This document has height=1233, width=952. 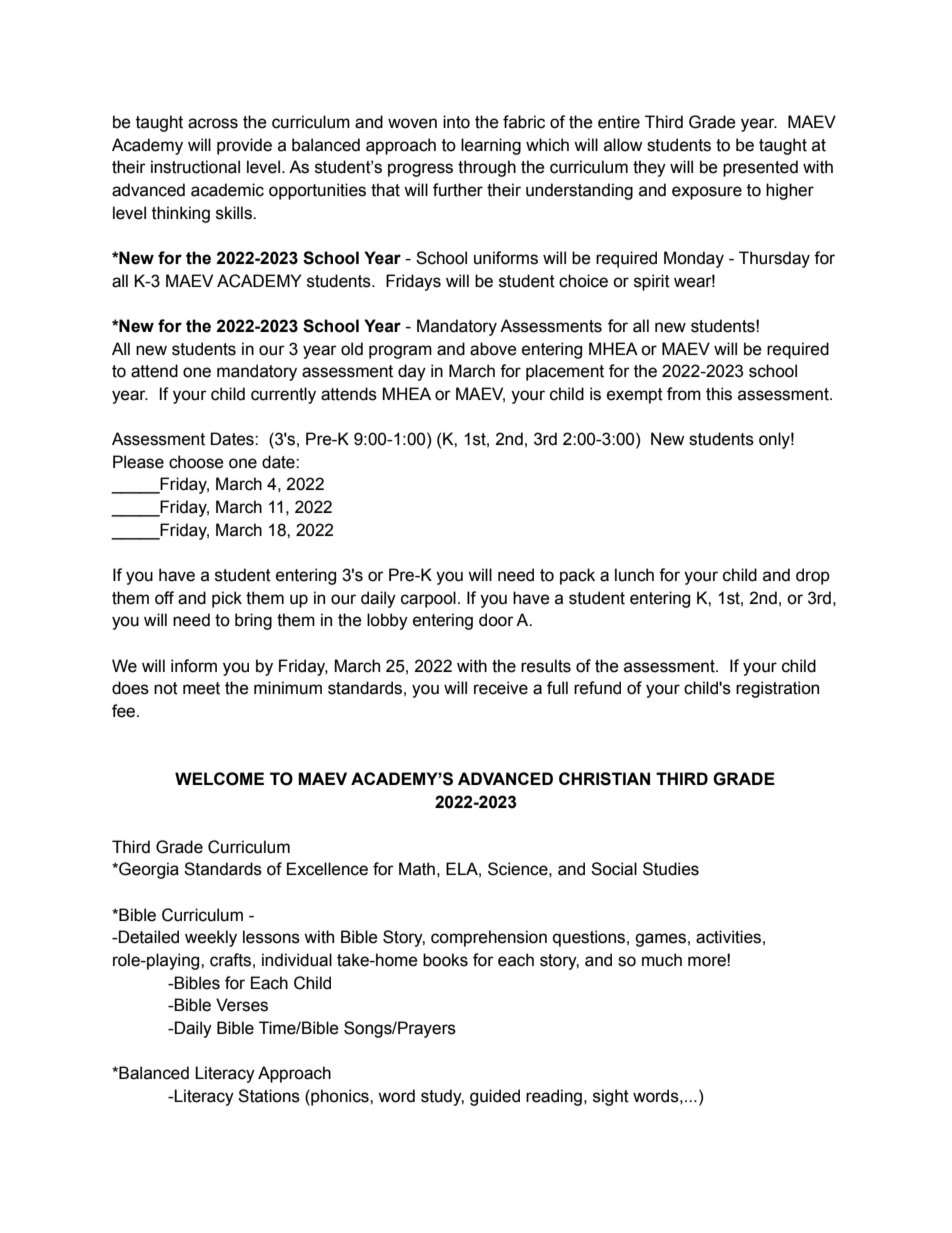 I want to click on learning, so click(x=491, y=146).
